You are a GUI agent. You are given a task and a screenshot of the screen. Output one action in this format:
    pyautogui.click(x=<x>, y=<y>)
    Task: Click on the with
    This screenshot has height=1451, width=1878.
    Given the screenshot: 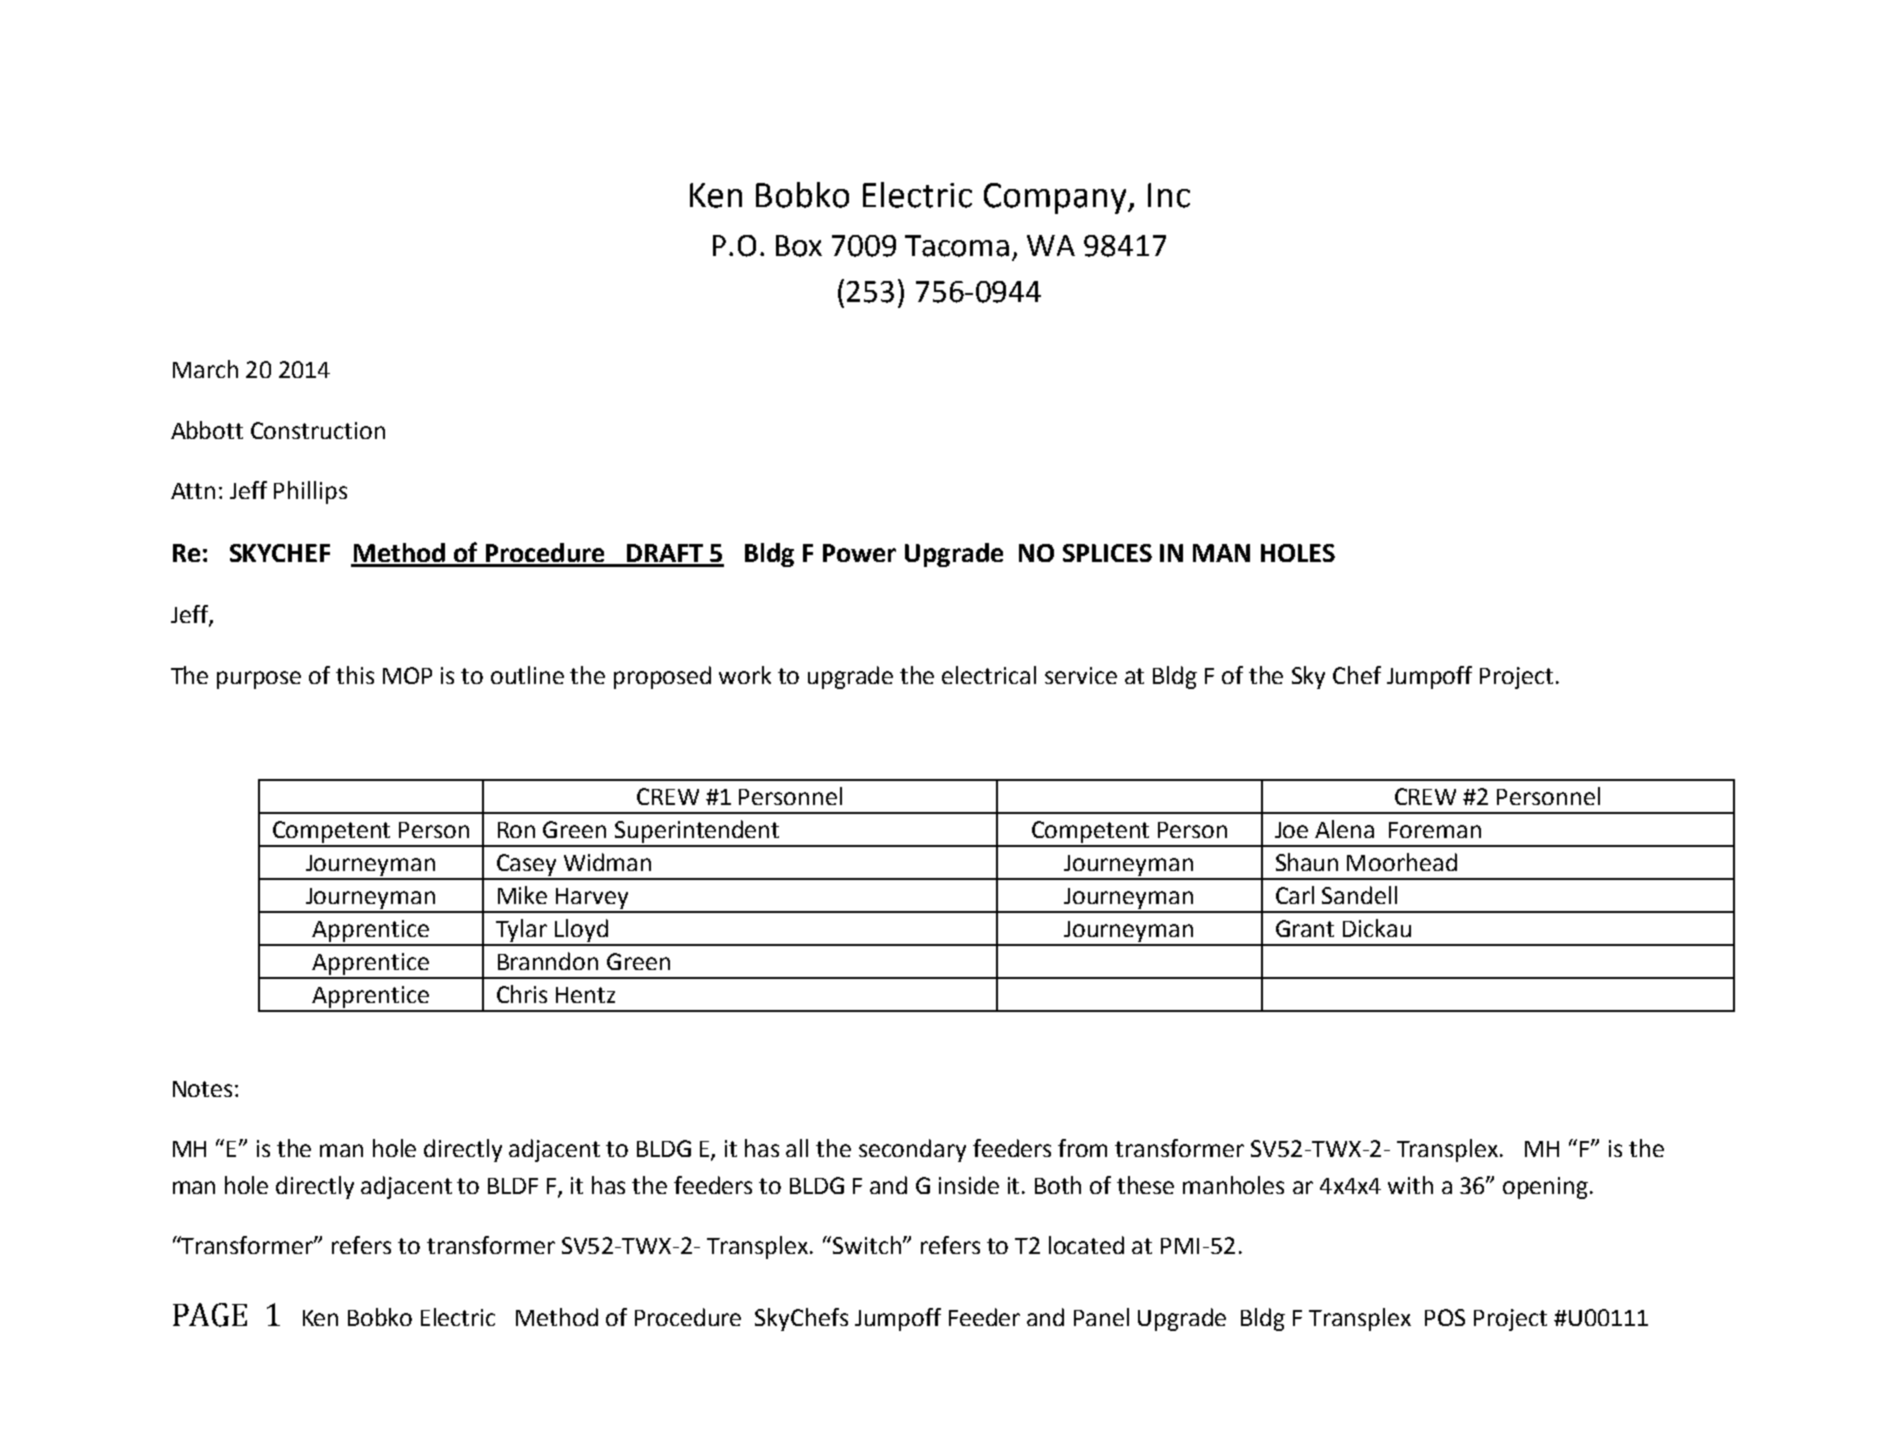 What is the action you would take?
    pyautogui.click(x=1410, y=1185)
